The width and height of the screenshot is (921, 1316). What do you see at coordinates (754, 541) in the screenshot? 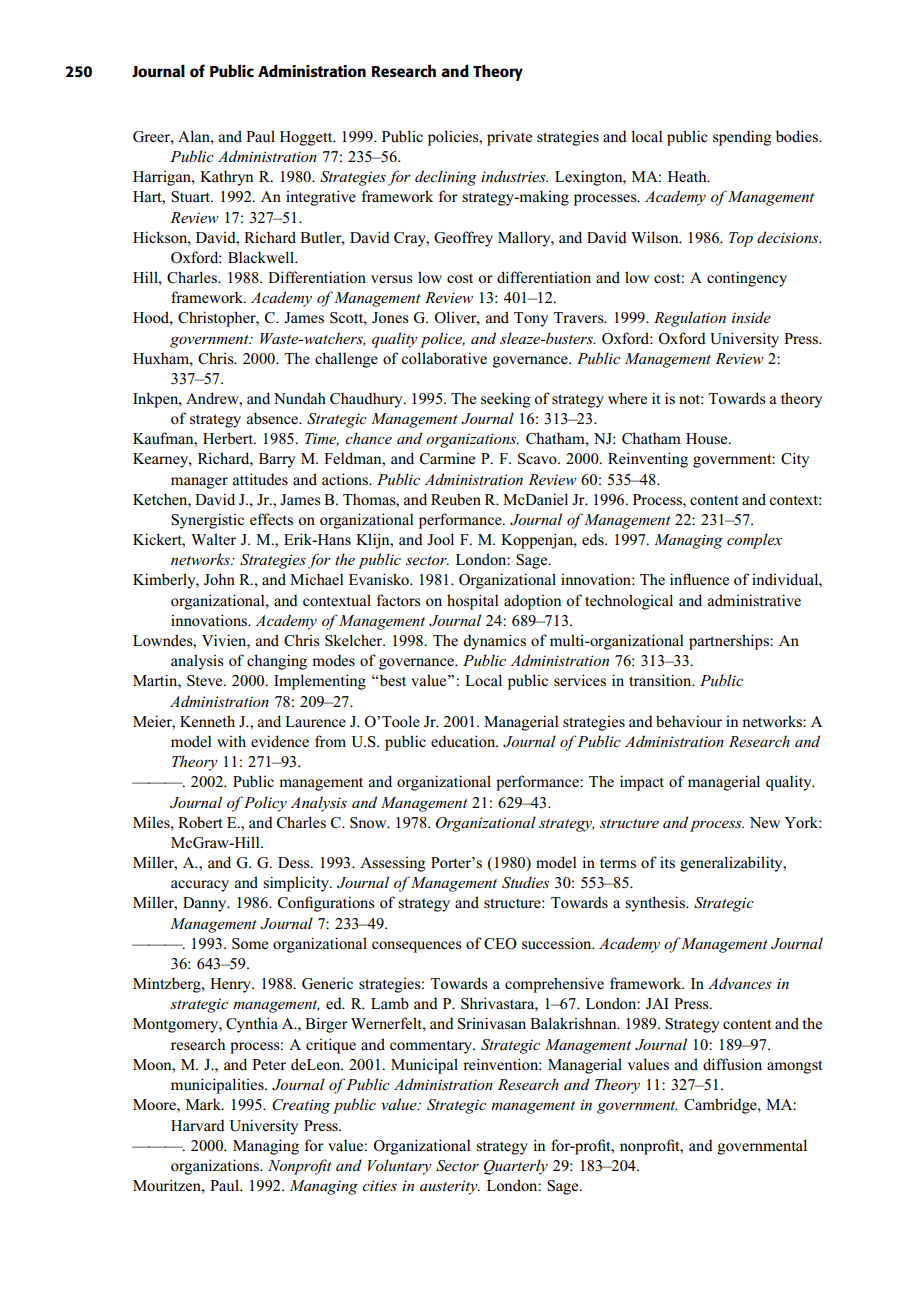
I see `complex` at bounding box center [754, 541].
